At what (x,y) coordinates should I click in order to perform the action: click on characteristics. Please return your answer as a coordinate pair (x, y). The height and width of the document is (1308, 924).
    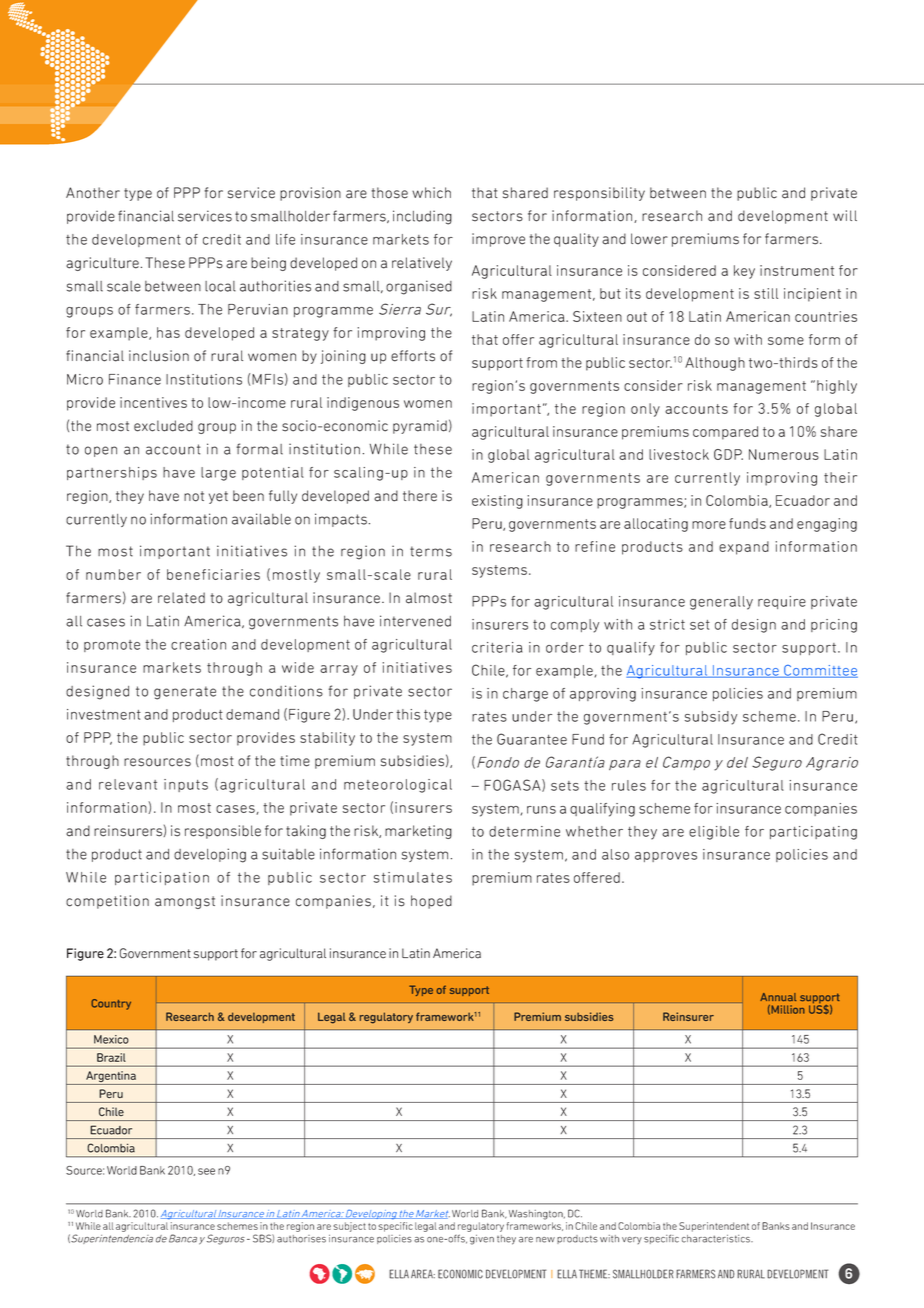
    Looking at the image, I should click on (717, 1239).
